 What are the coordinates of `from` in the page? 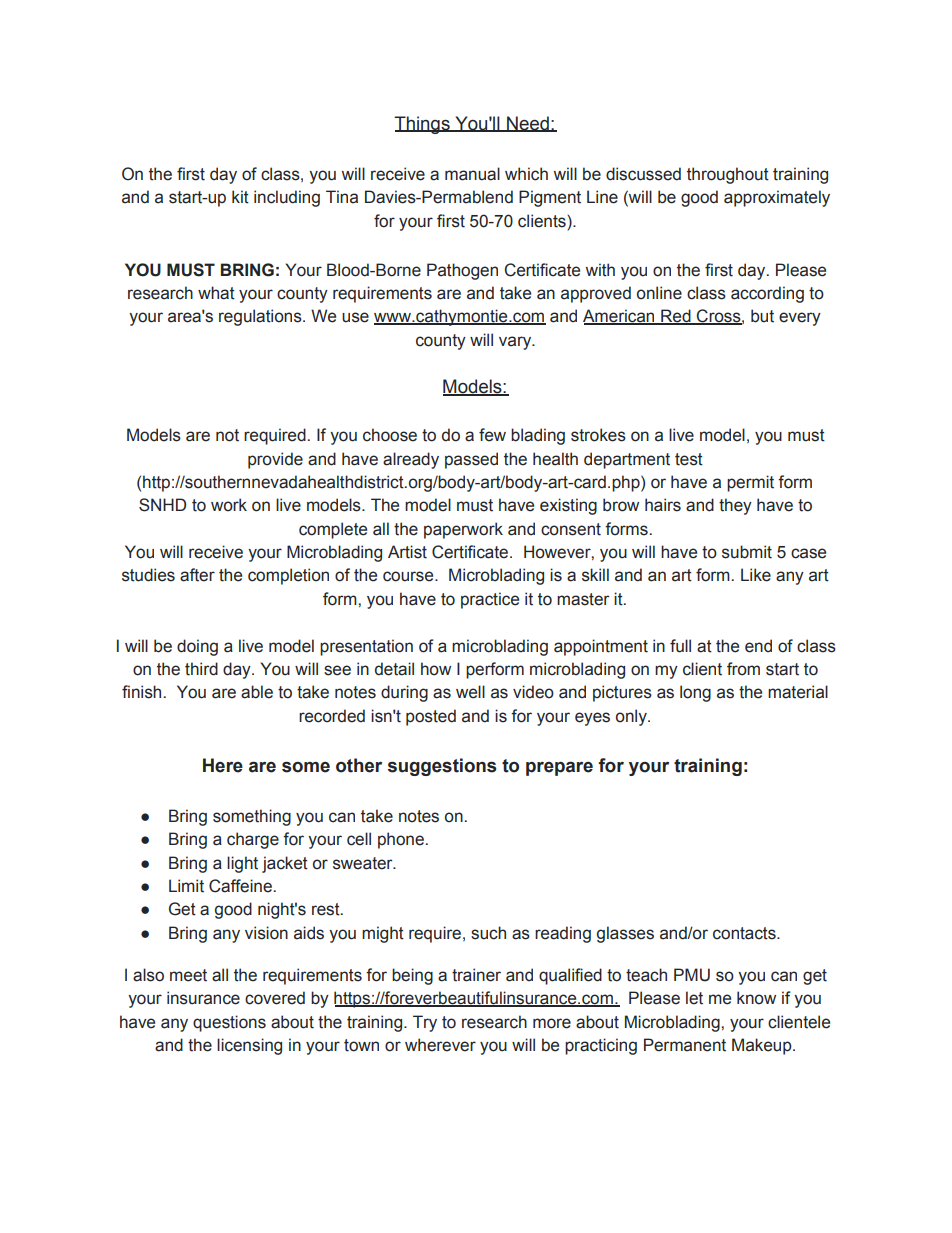 It's located at (743, 669).
